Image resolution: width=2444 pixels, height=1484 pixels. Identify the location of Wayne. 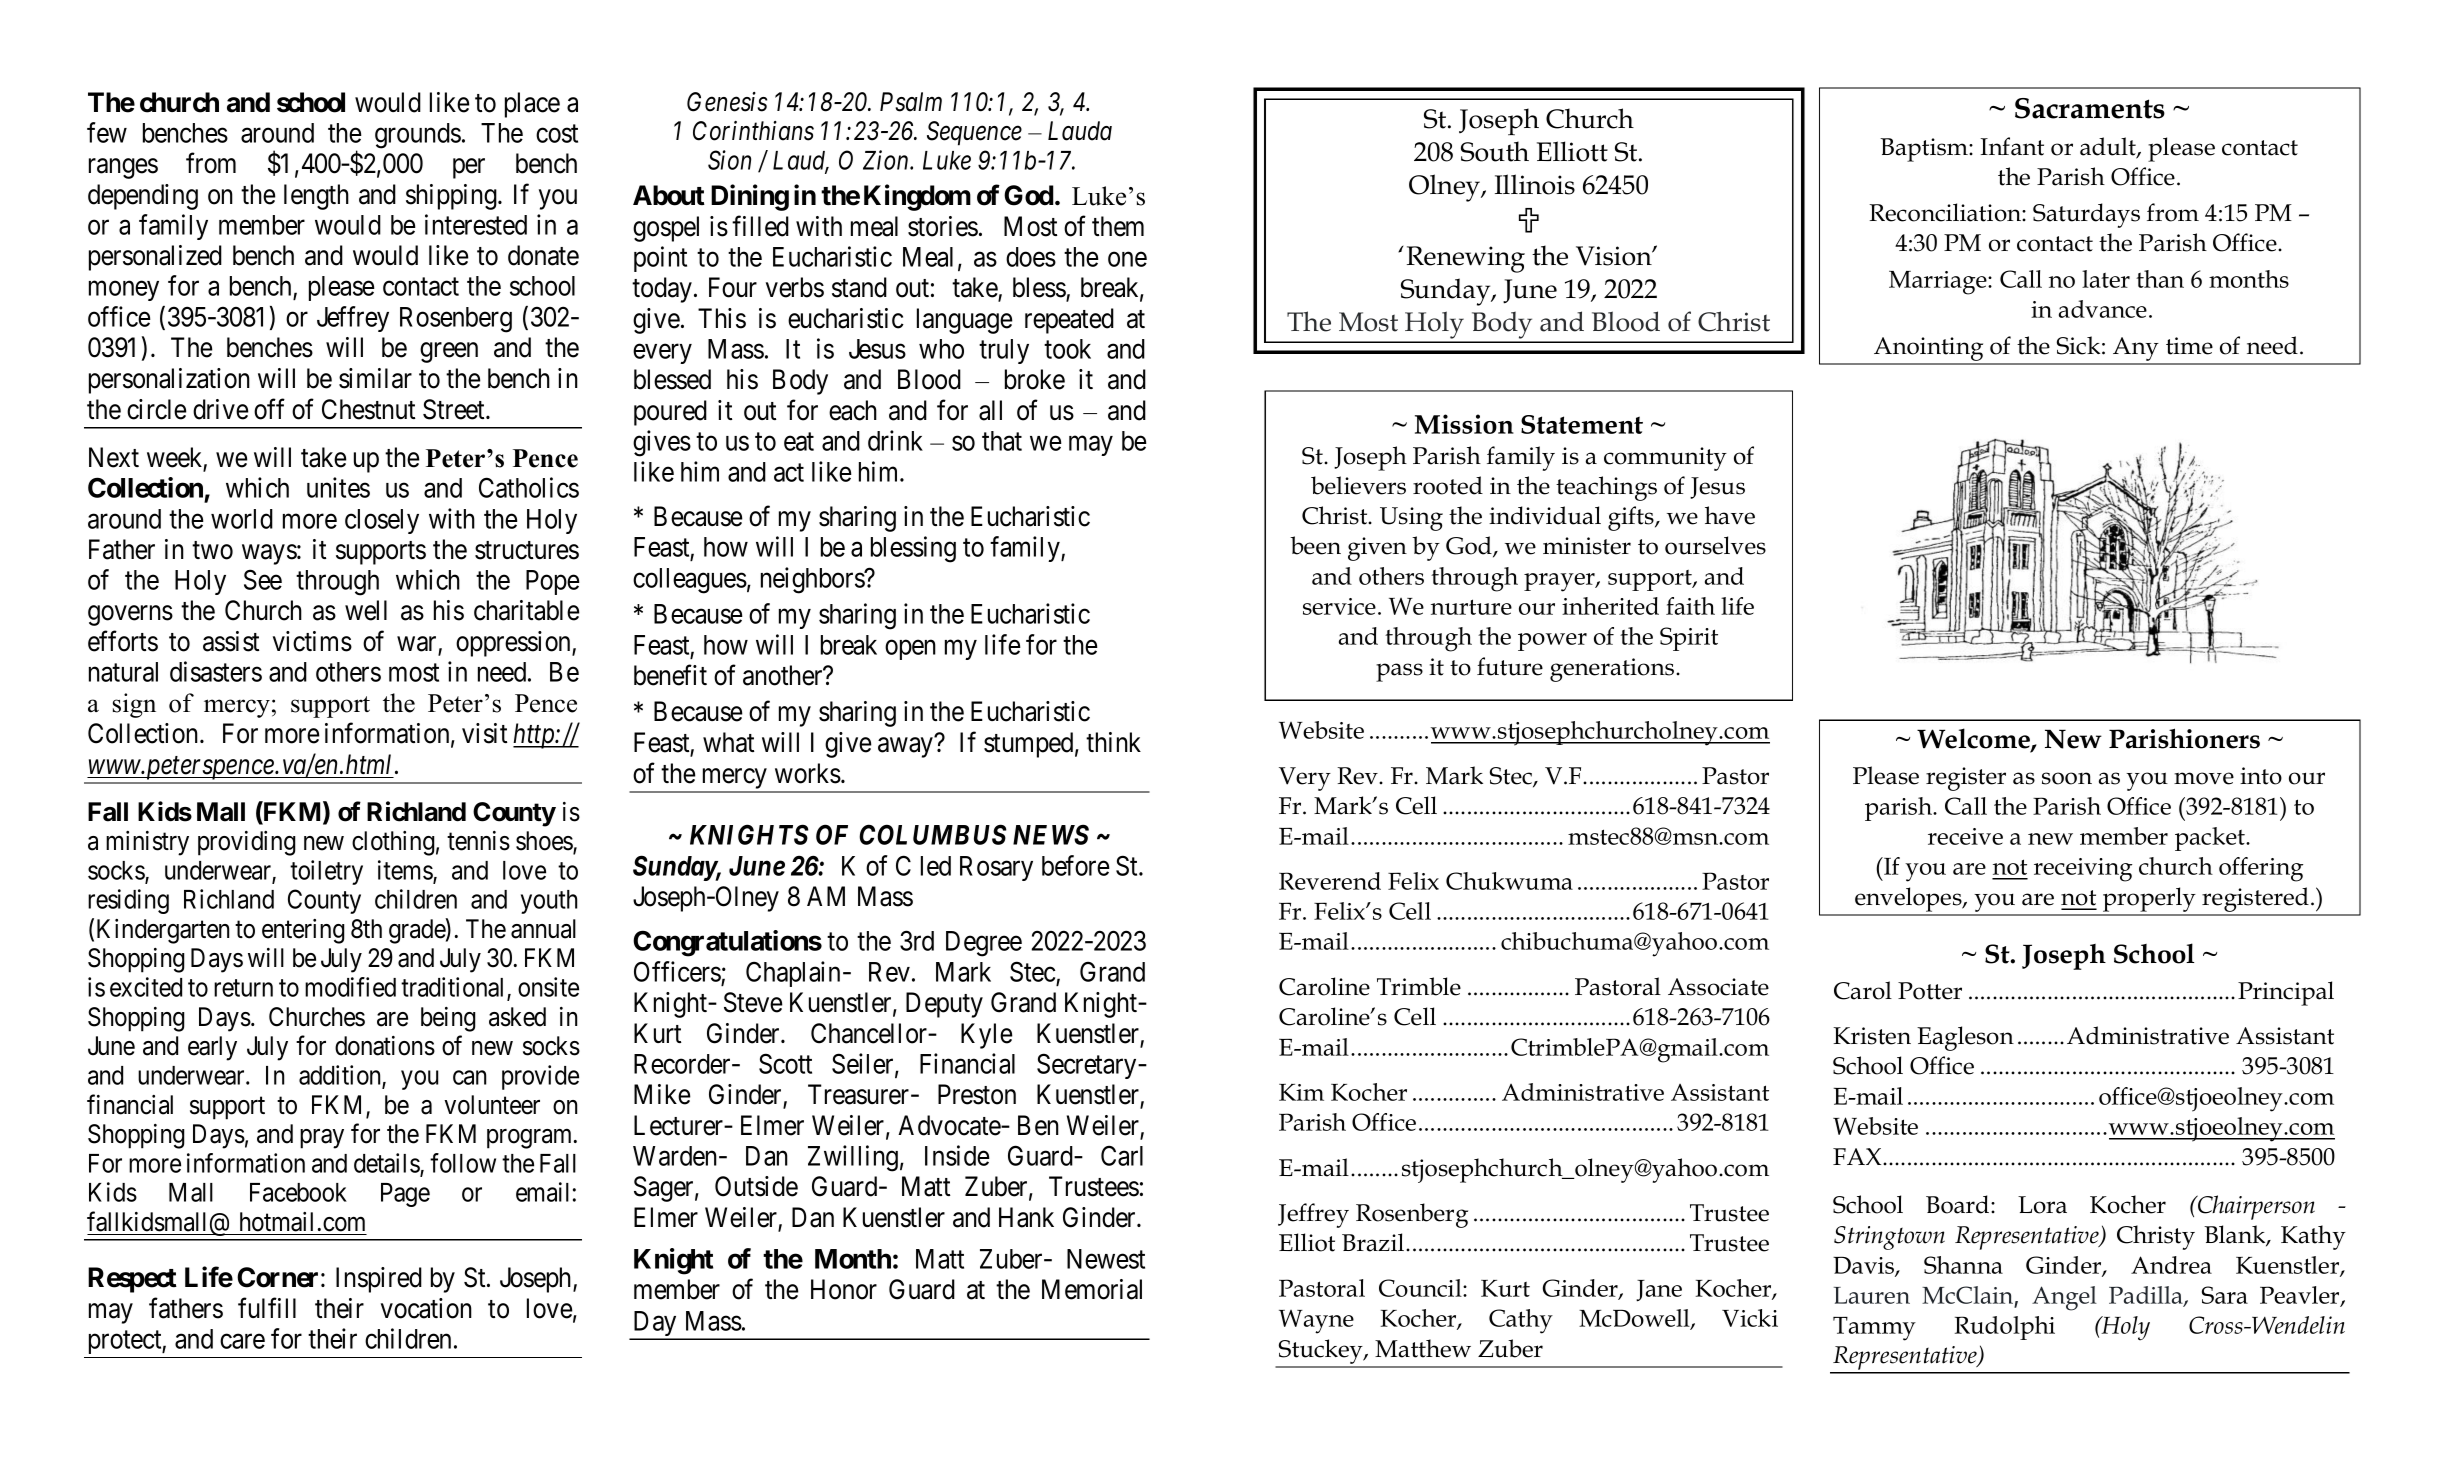
(1316, 1322).
